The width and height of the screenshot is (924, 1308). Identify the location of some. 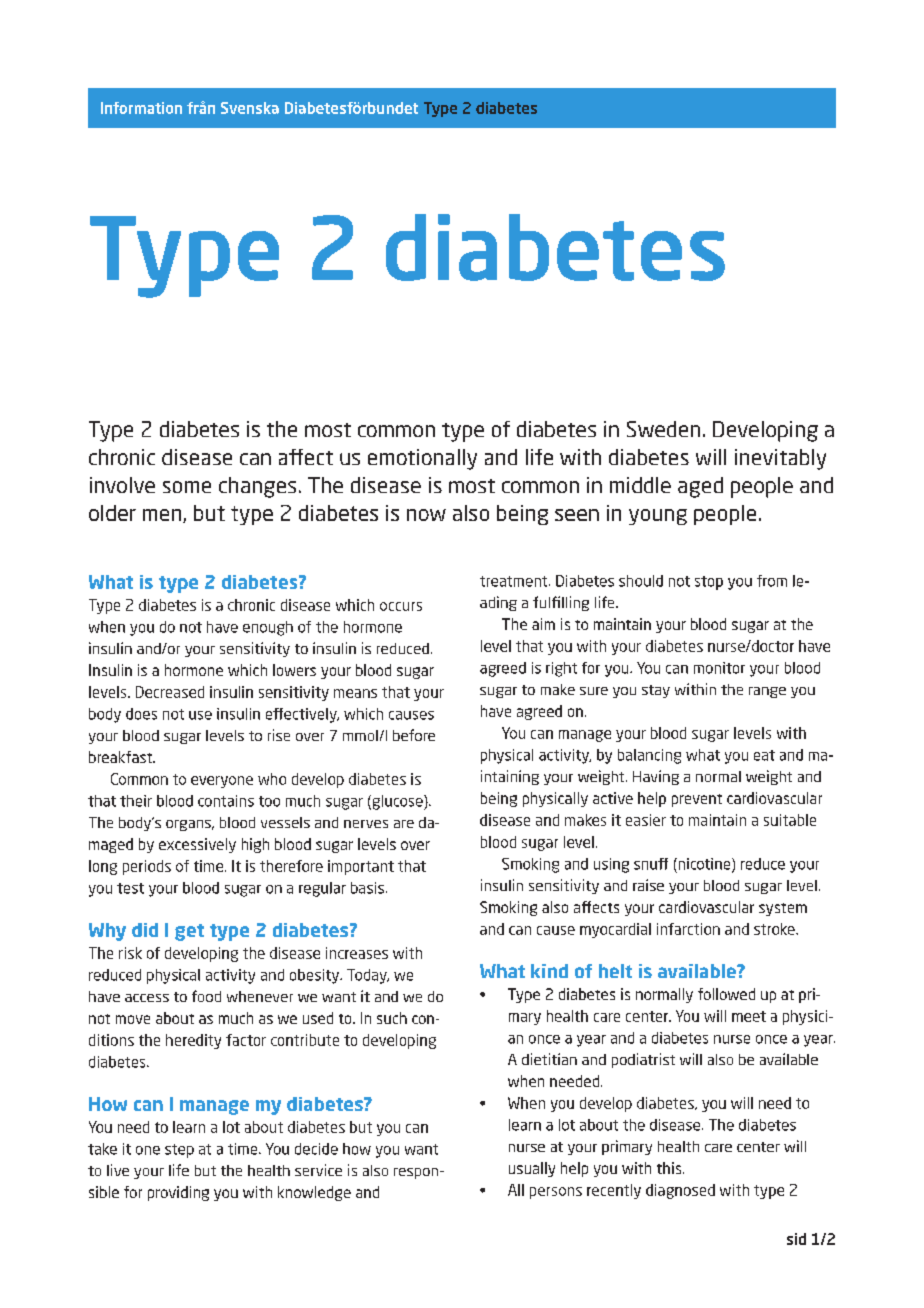
(187, 487).
